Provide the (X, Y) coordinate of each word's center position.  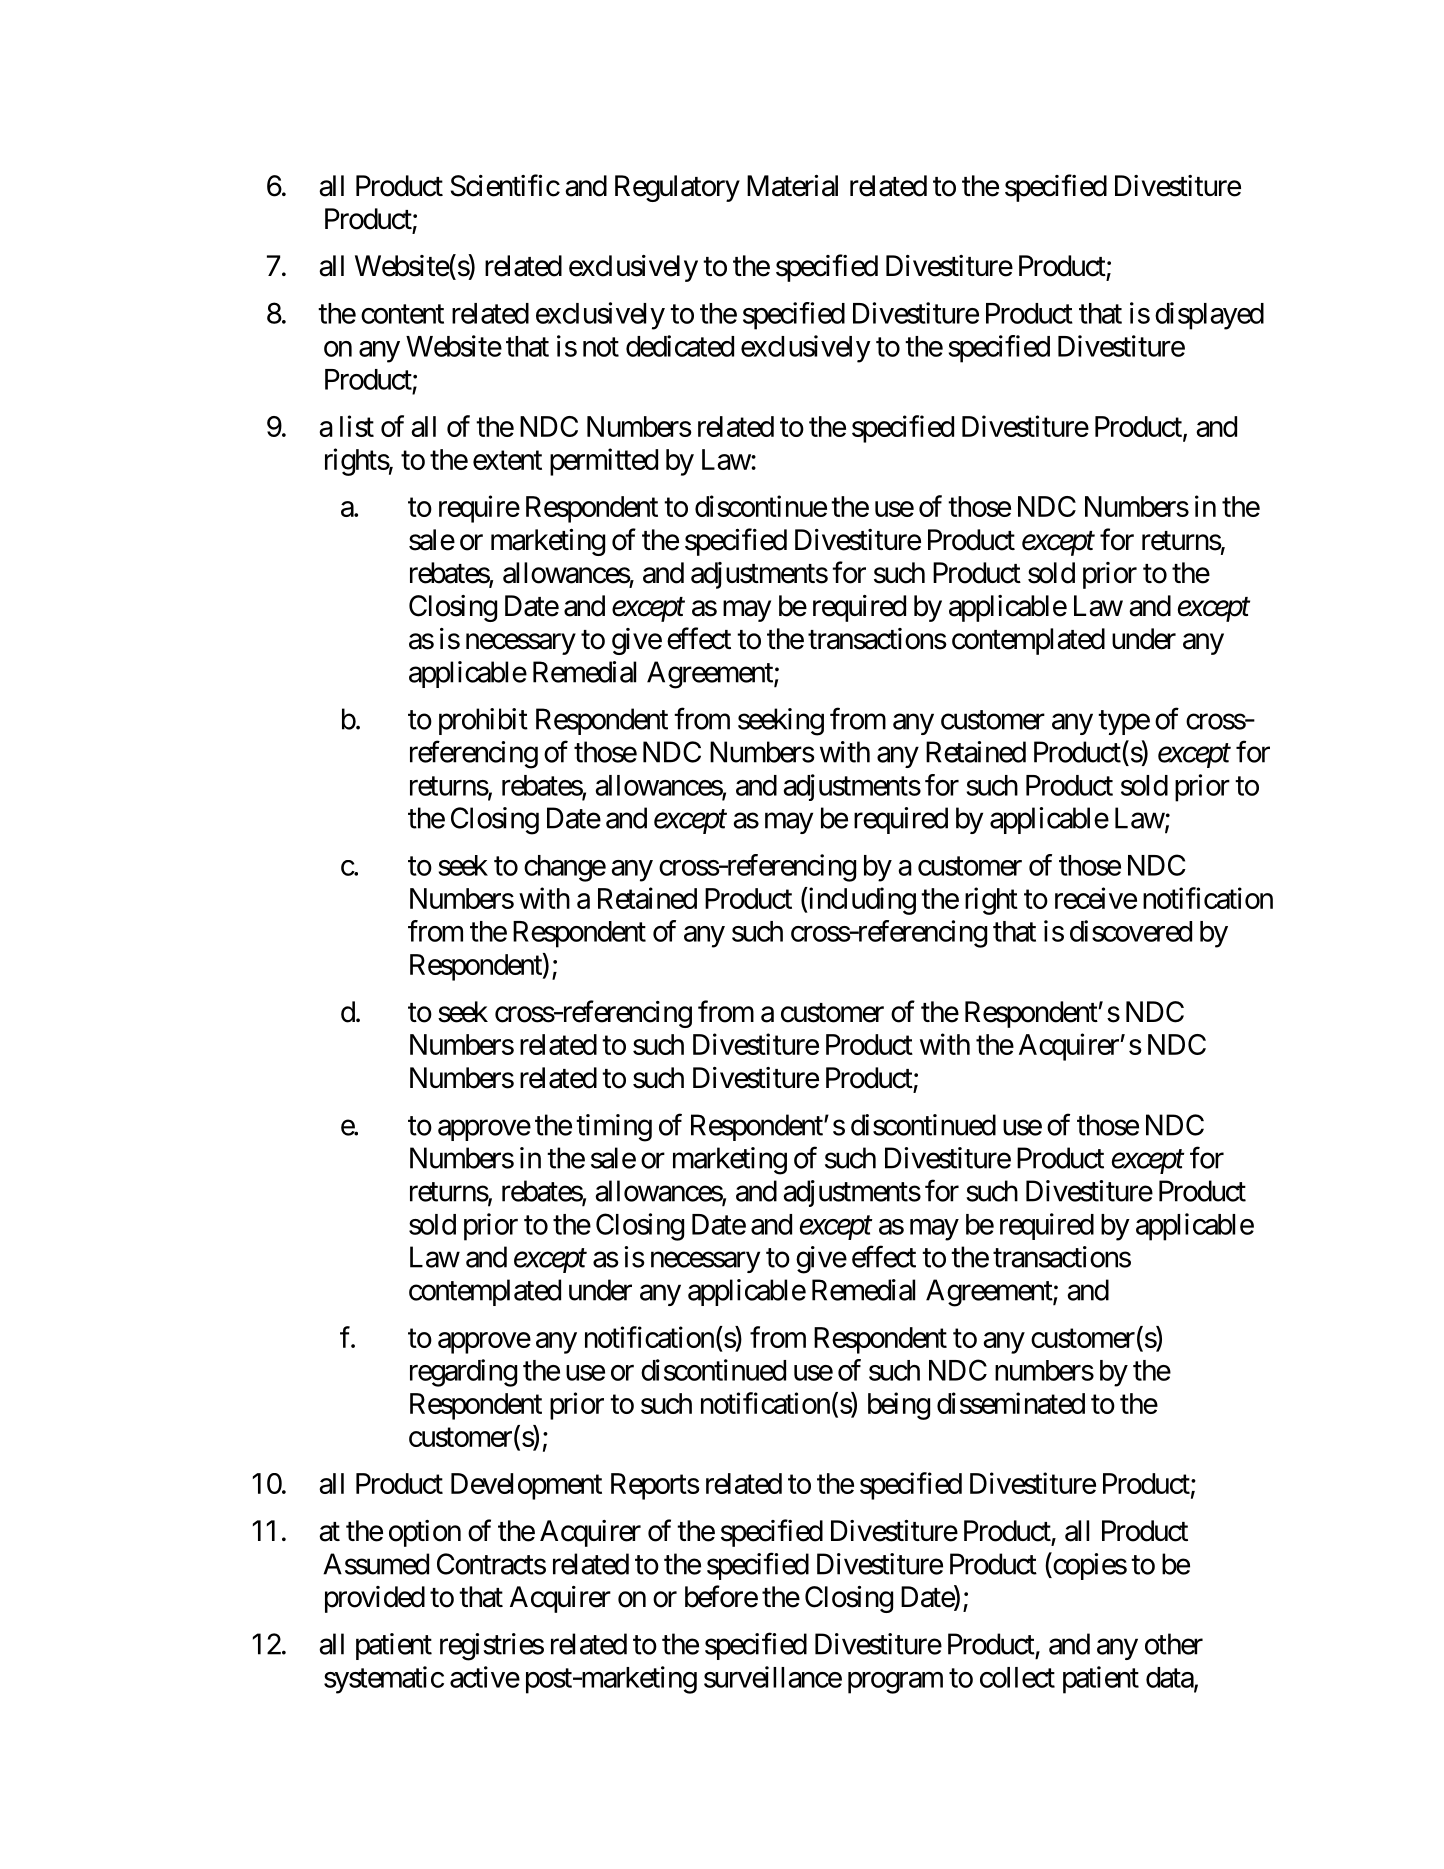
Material (792, 186)
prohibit (483, 721)
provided (375, 1599)
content (402, 314)
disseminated (1011, 1403)
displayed (1209, 316)
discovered (1131, 931)
